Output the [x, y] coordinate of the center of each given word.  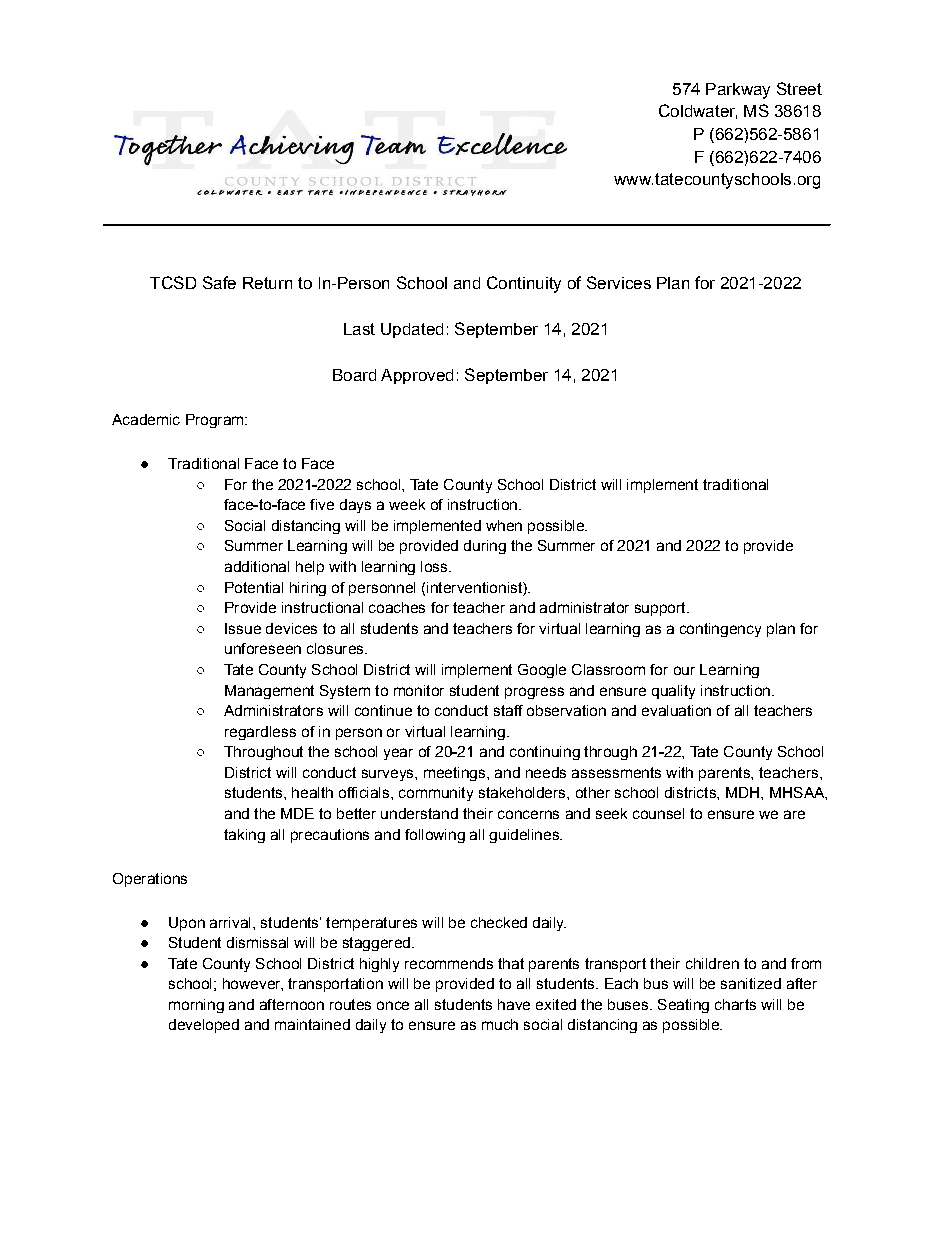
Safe [219, 282]
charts [735, 1004]
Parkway [738, 91]
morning [196, 1006]
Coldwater [698, 111]
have [514, 1004]
